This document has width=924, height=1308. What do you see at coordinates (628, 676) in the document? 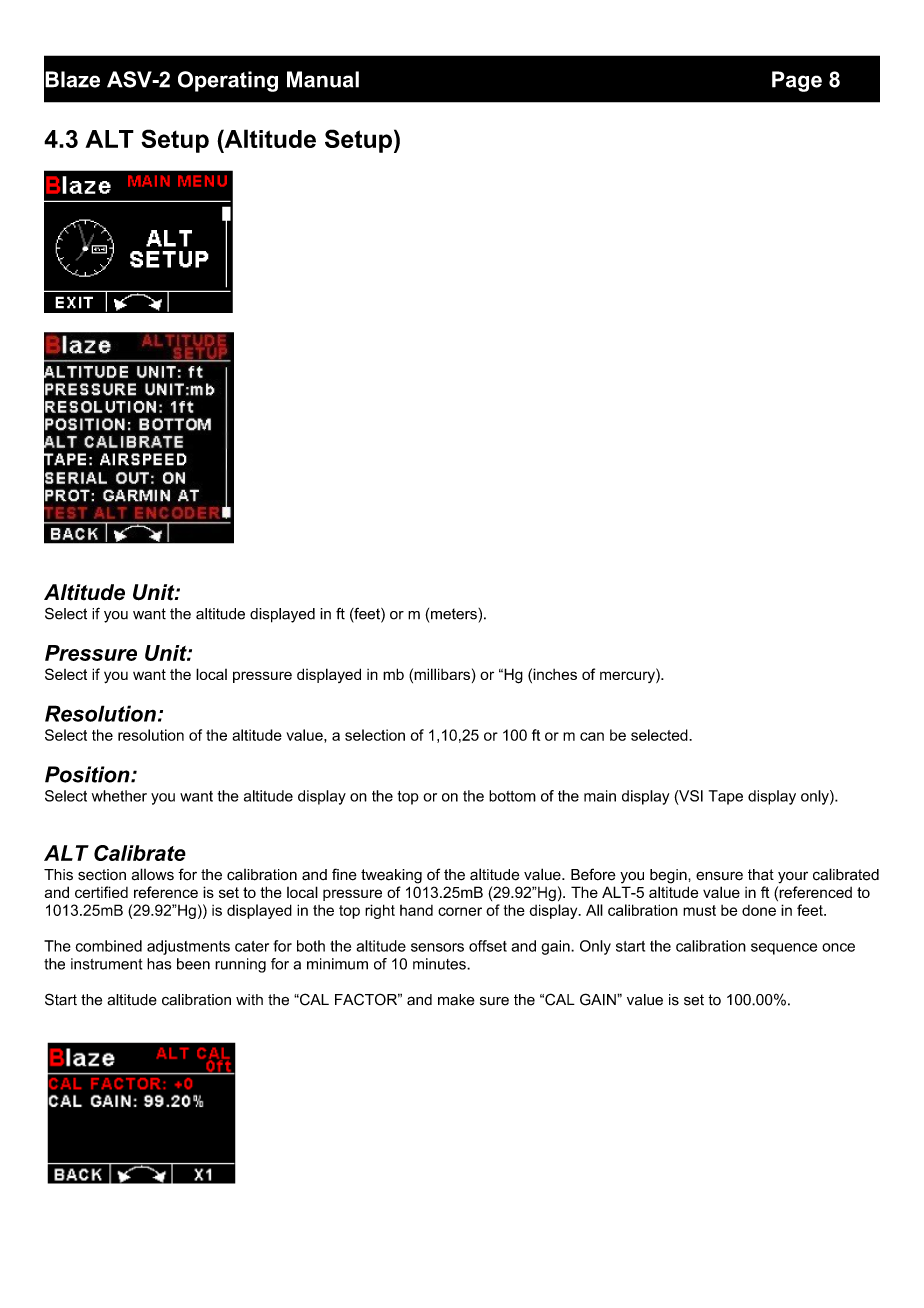
I see `mercury` at bounding box center [628, 676].
